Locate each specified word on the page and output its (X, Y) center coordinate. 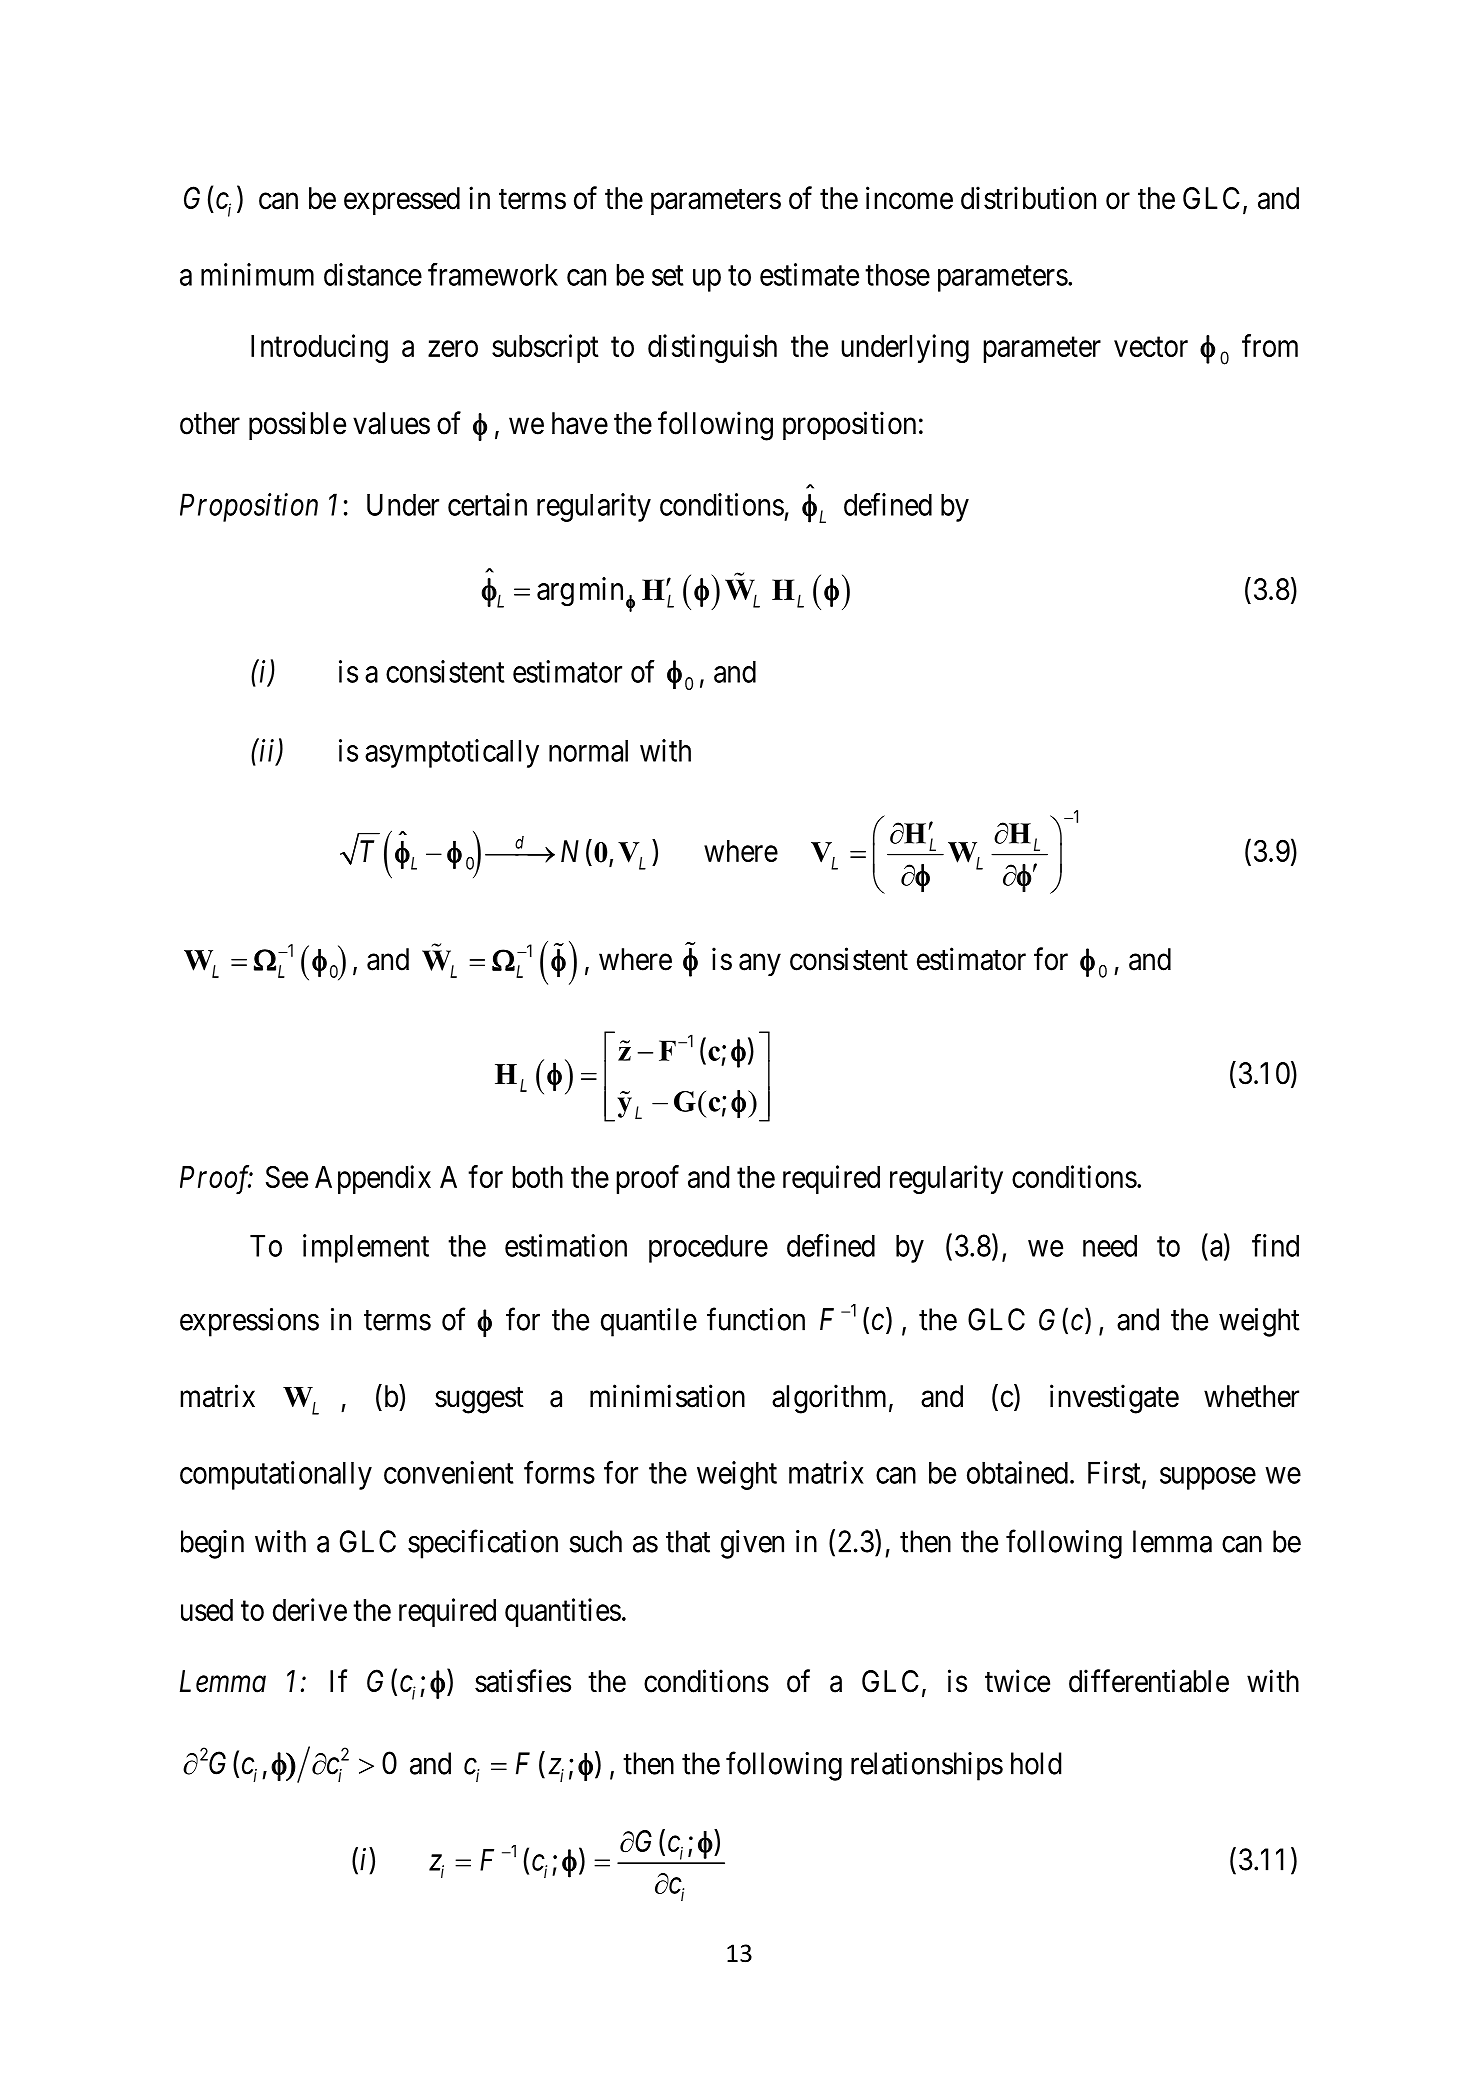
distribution (1028, 198)
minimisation (667, 1396)
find (1275, 1245)
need (1110, 1245)
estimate (809, 274)
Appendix (373, 1179)
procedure (708, 1248)
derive (310, 1609)
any (760, 965)
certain (487, 504)
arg (555, 595)
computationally (276, 1475)
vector (1151, 347)
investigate (1114, 1399)
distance (373, 274)
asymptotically (452, 753)
